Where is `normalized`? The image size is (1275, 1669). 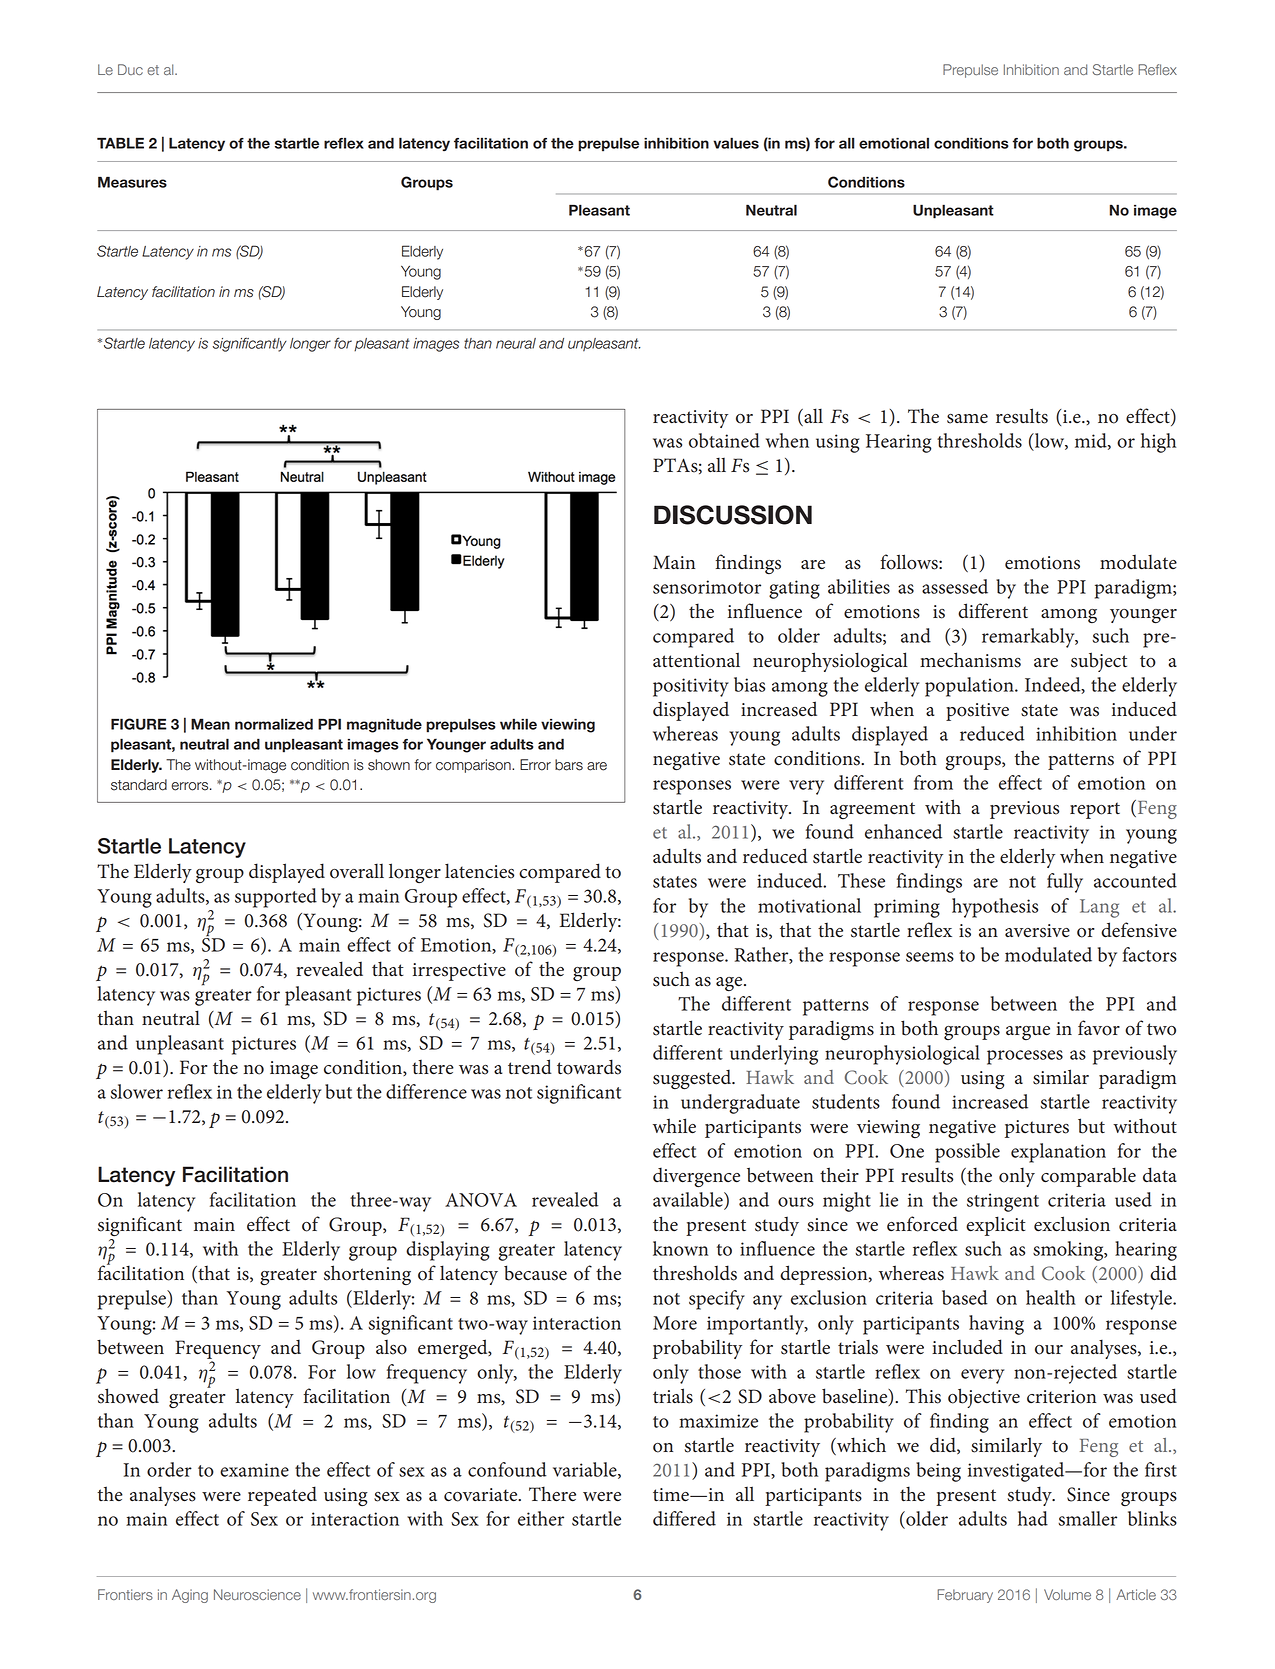 normalized is located at coordinates (274, 724).
